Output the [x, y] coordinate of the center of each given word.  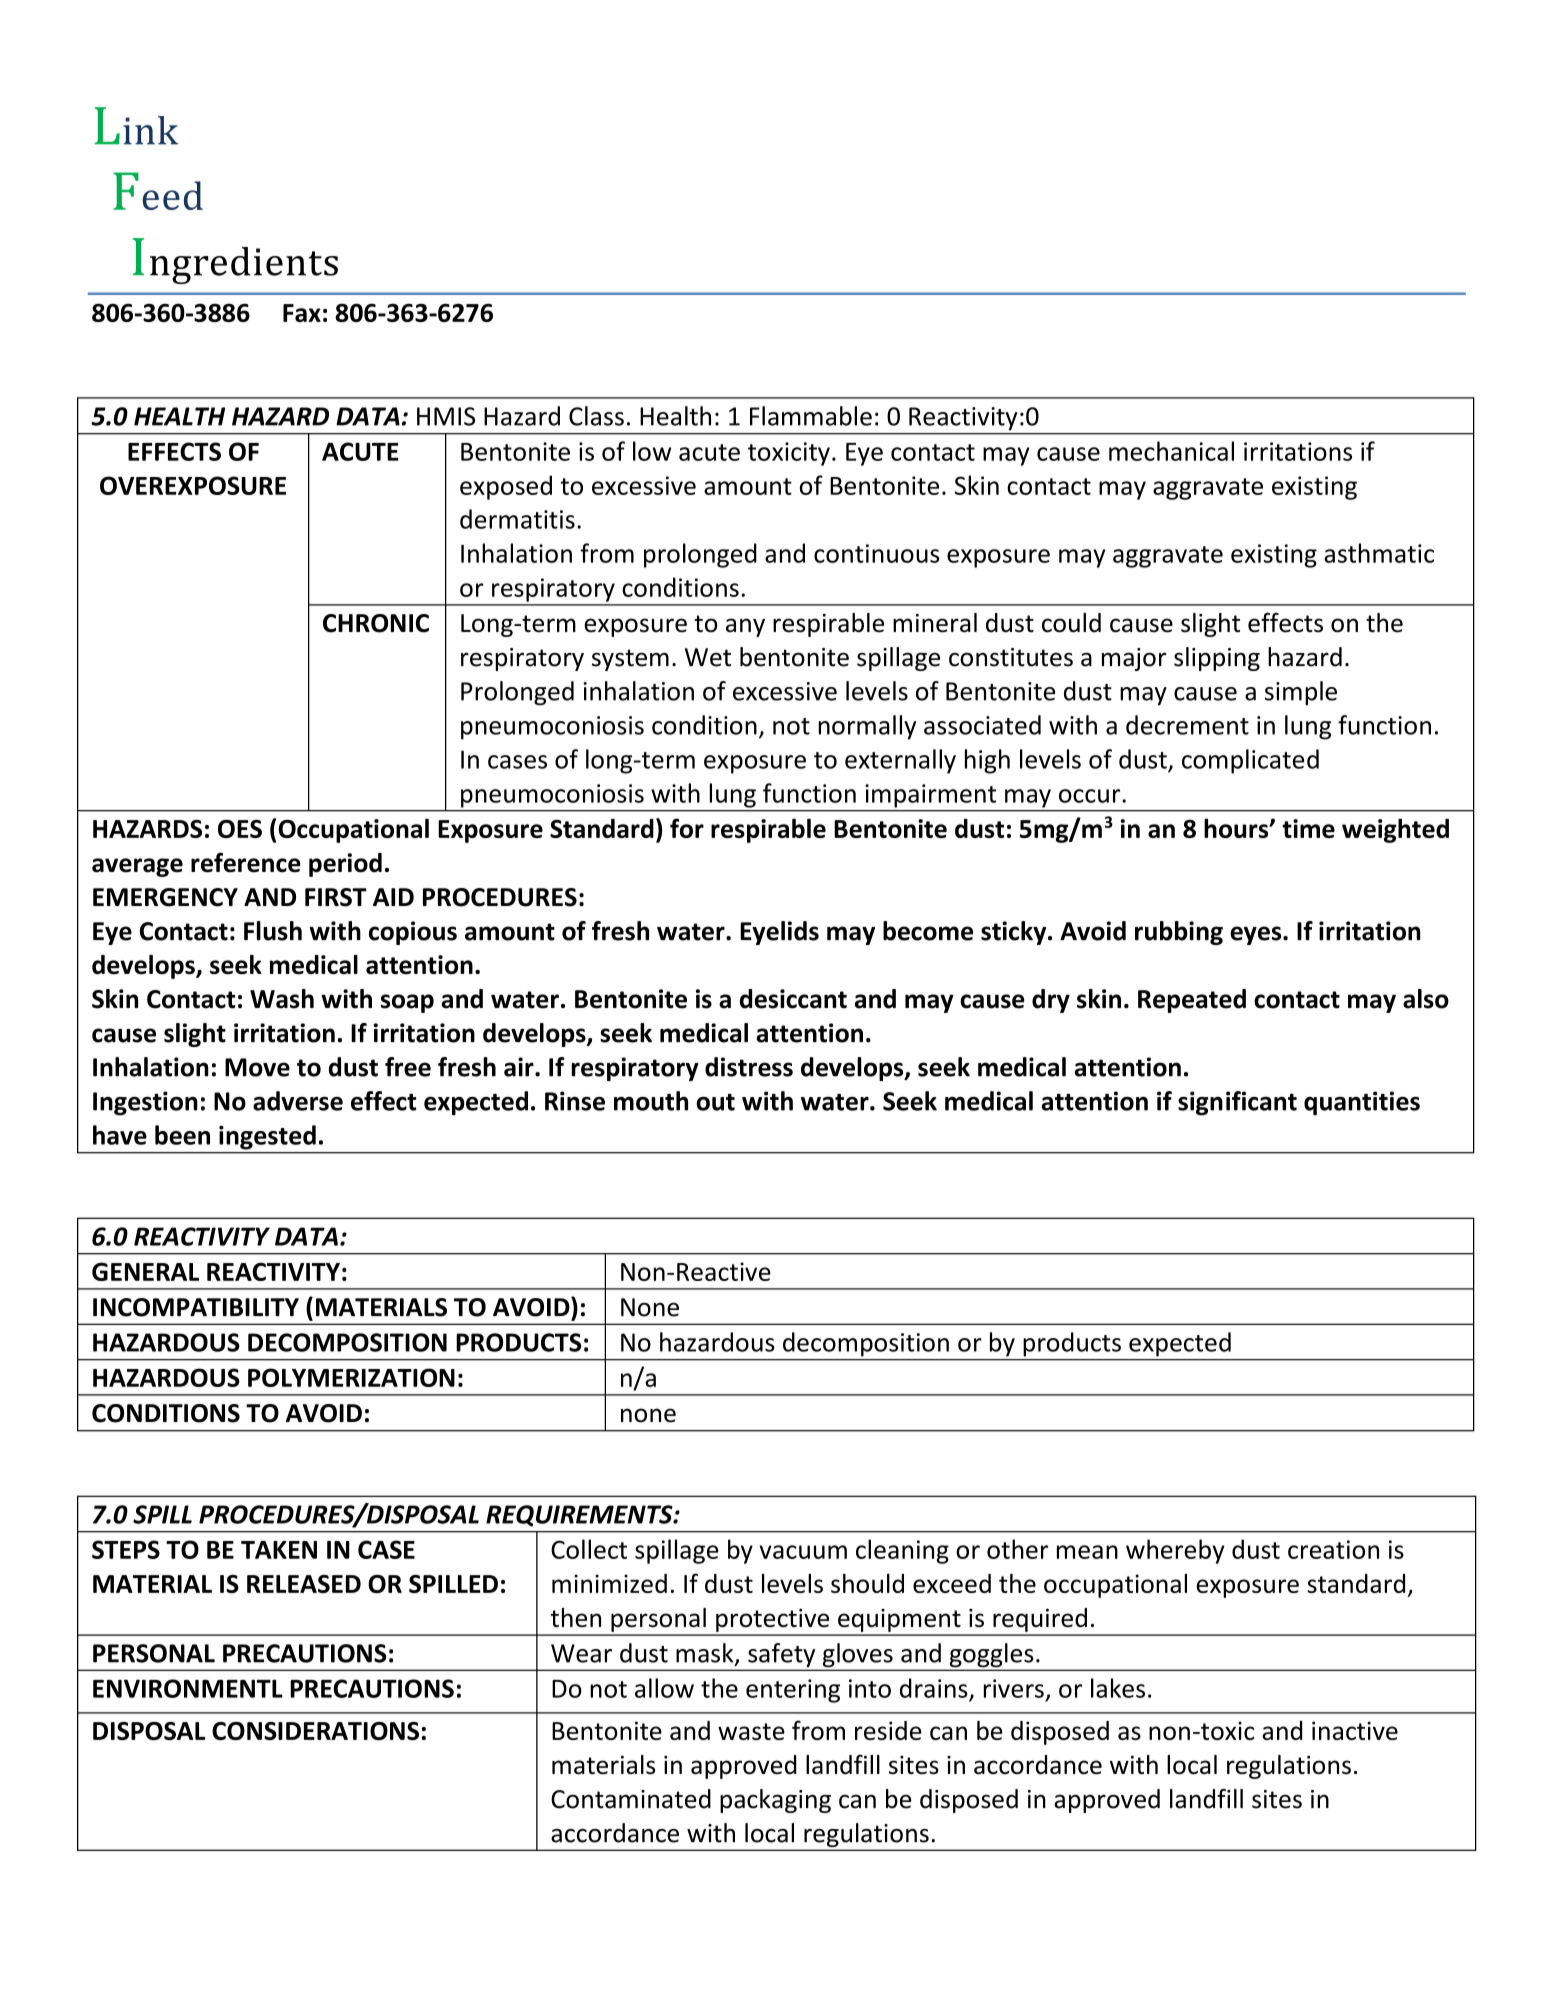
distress [749, 1067]
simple [1301, 693]
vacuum [803, 1552]
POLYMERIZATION [351, 1377]
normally [867, 727]
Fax [302, 313]
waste [751, 1731]
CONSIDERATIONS [315, 1731]
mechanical [1171, 451]
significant [1237, 1103]
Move [257, 1067]
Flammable [811, 416]
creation [1333, 1549]
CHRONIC [376, 623]
